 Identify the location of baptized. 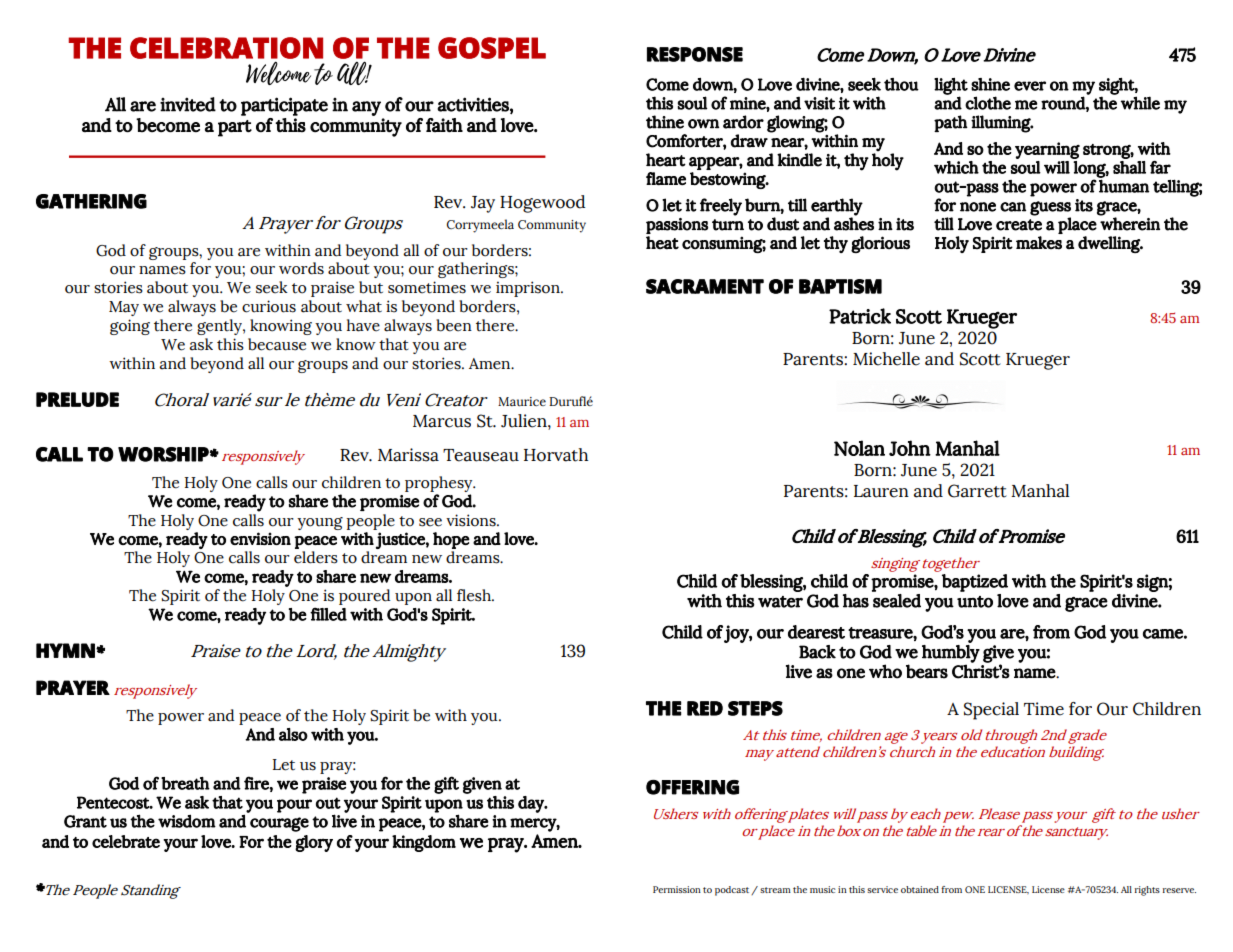
(975, 583).
